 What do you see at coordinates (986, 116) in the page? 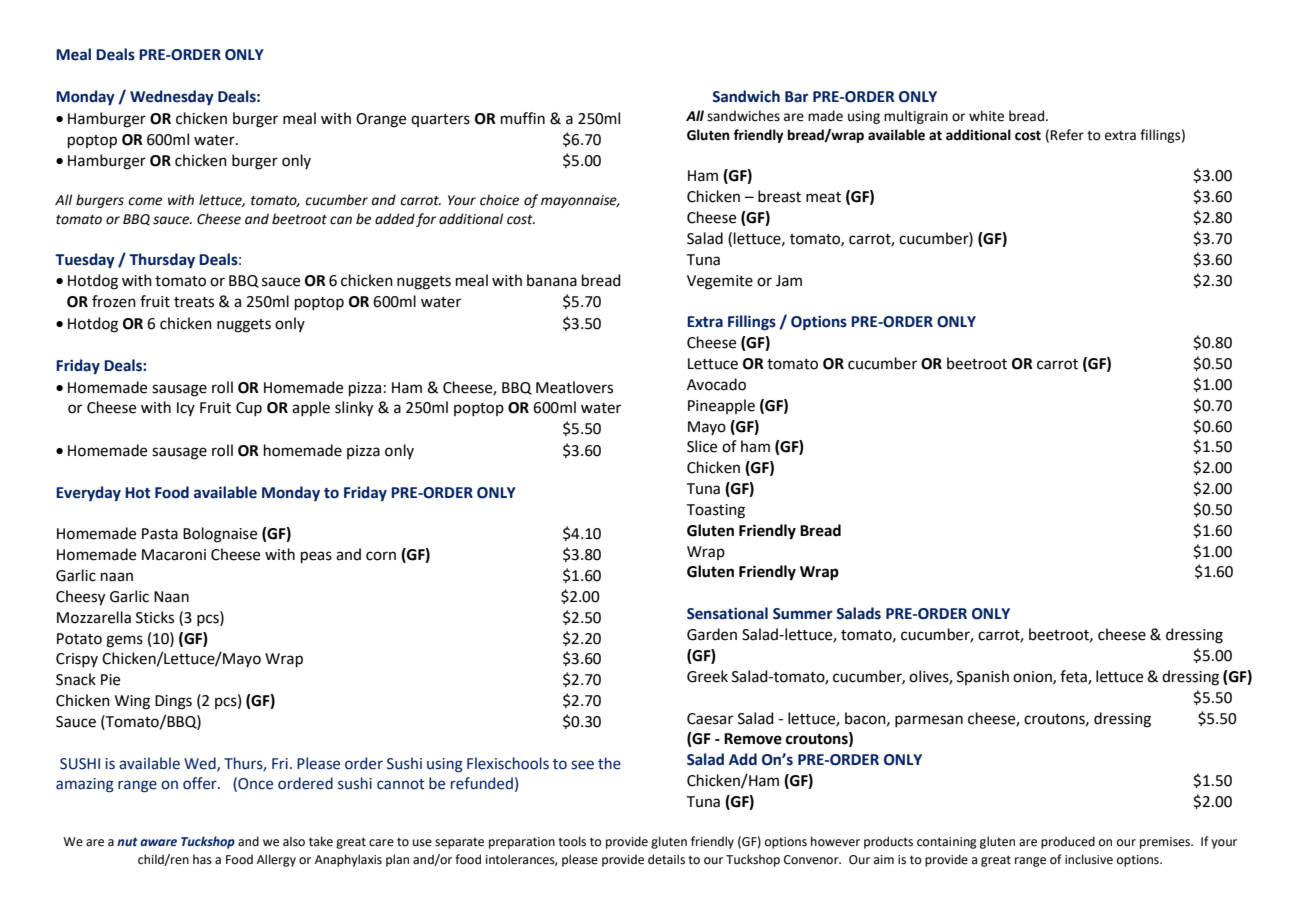
I see `white` at bounding box center [986, 116].
